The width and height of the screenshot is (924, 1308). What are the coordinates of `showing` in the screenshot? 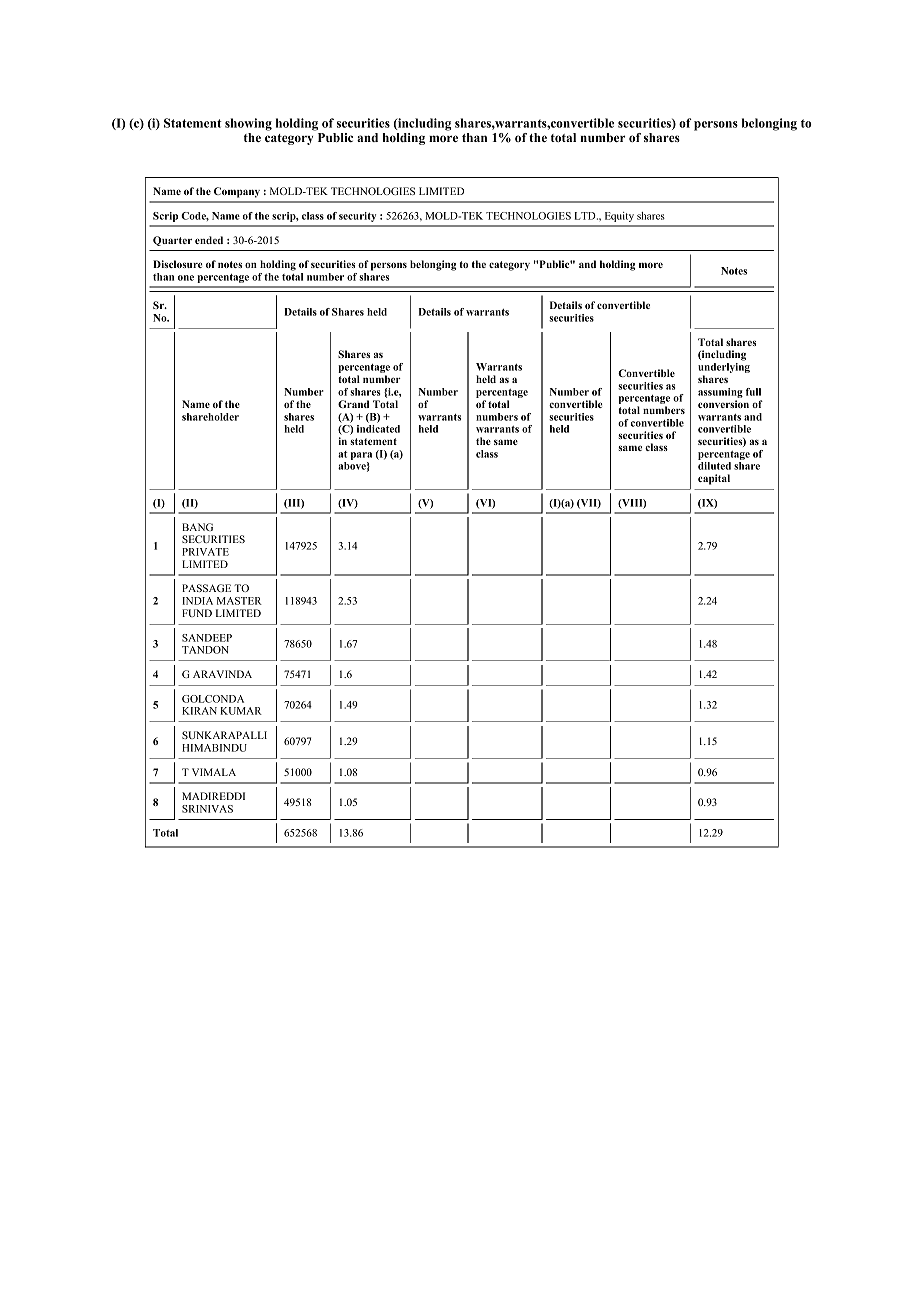 It's located at (248, 124).
